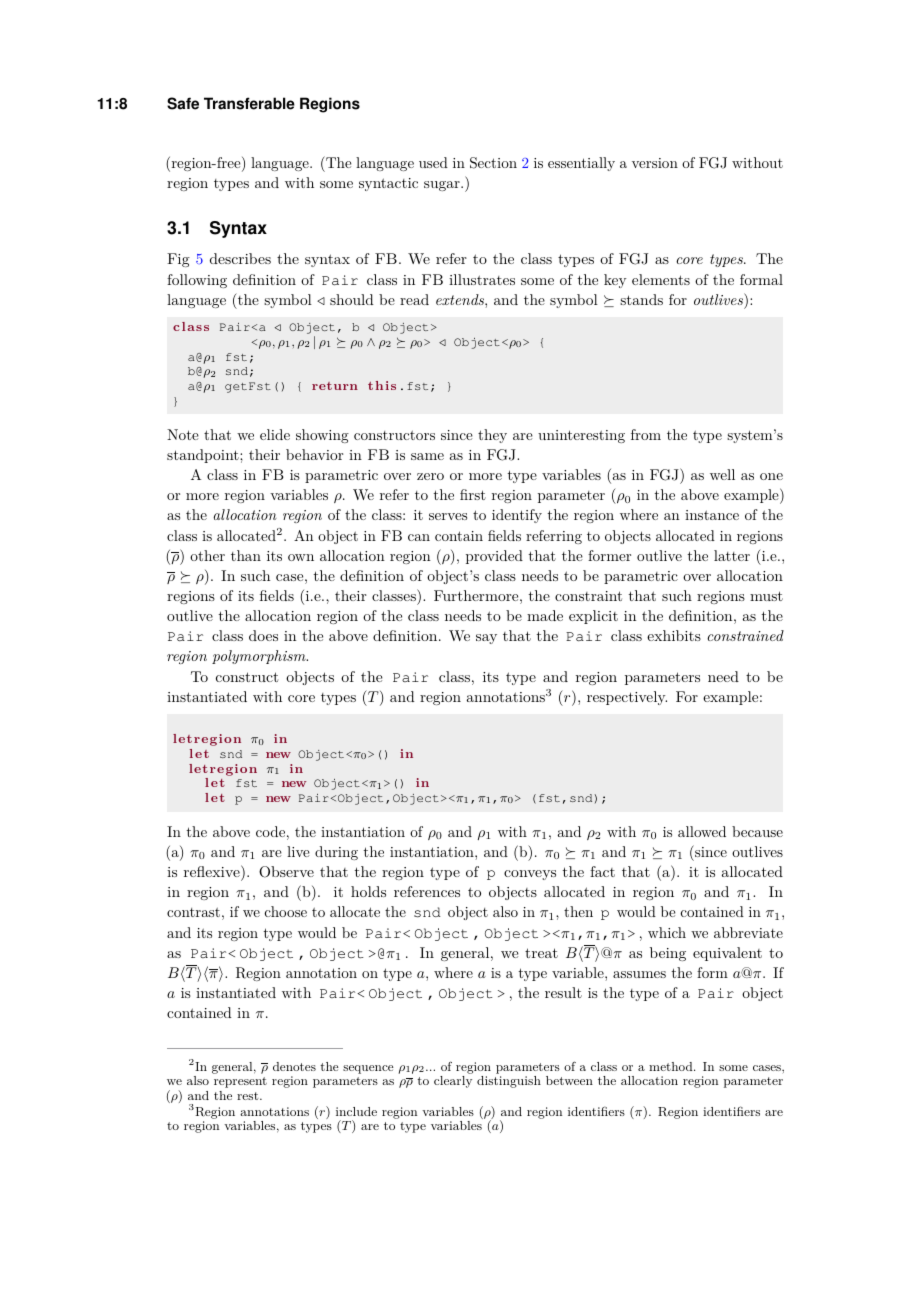  What do you see at coordinates (493, 163) in the document?
I see `Section` at bounding box center [493, 163].
